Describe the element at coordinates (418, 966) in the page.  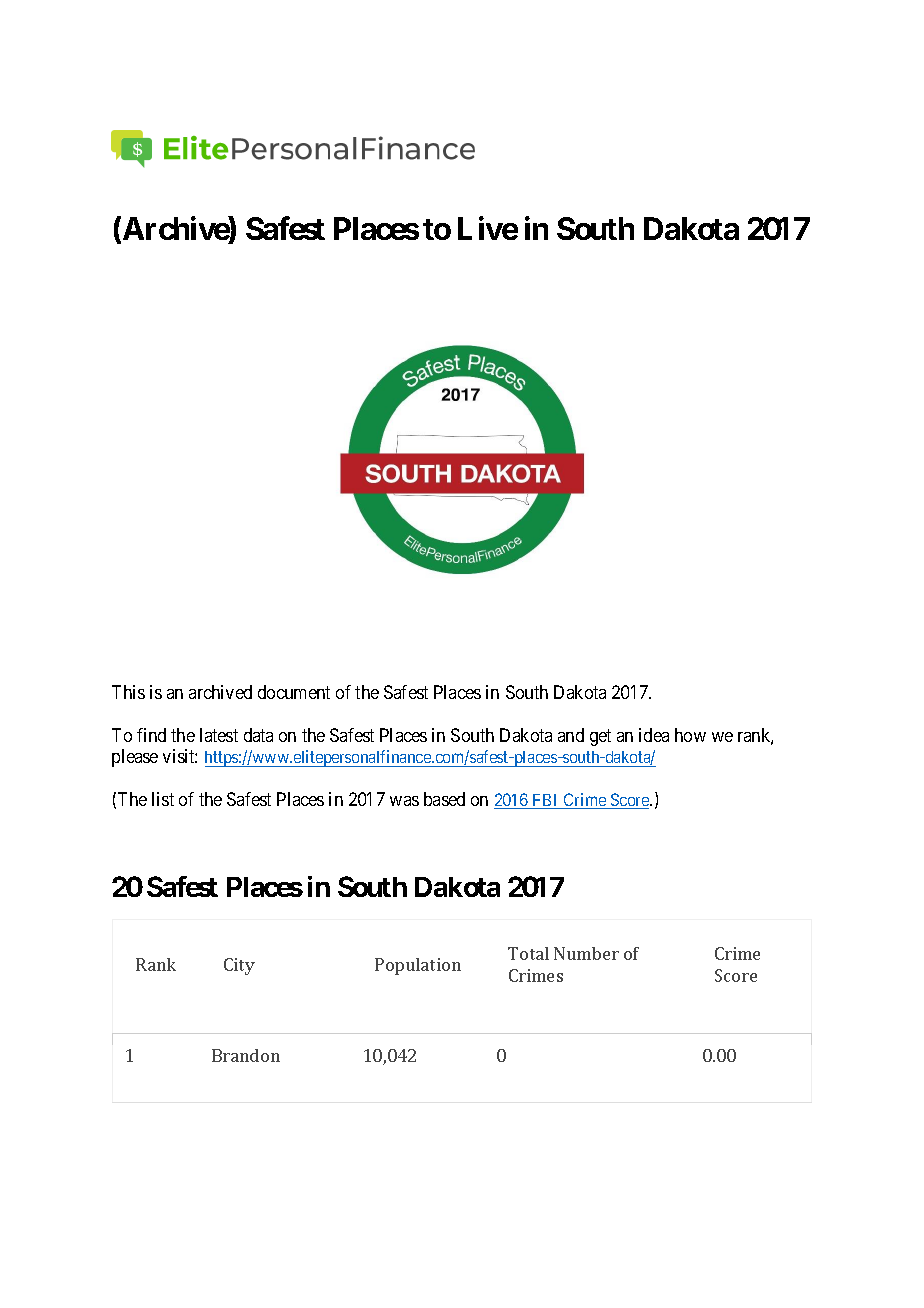
I see `Population` at that location.
